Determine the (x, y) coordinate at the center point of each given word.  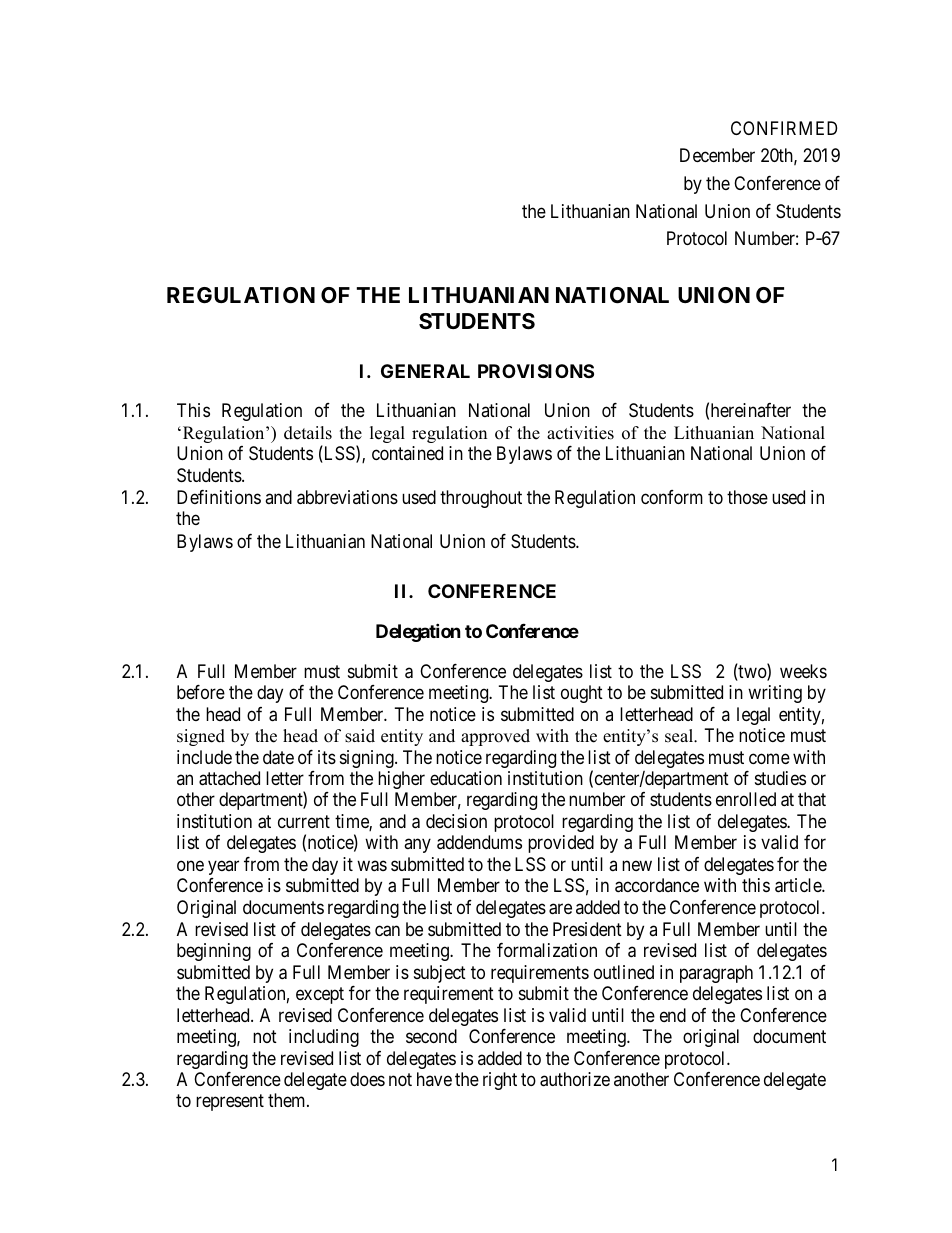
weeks (803, 671)
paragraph (716, 974)
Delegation (418, 632)
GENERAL (425, 371)
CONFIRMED (784, 128)
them (288, 1100)
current (304, 821)
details (308, 433)
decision (456, 821)
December (717, 155)
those (747, 497)
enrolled (746, 799)
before (201, 692)
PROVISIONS (536, 371)
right (500, 1081)
